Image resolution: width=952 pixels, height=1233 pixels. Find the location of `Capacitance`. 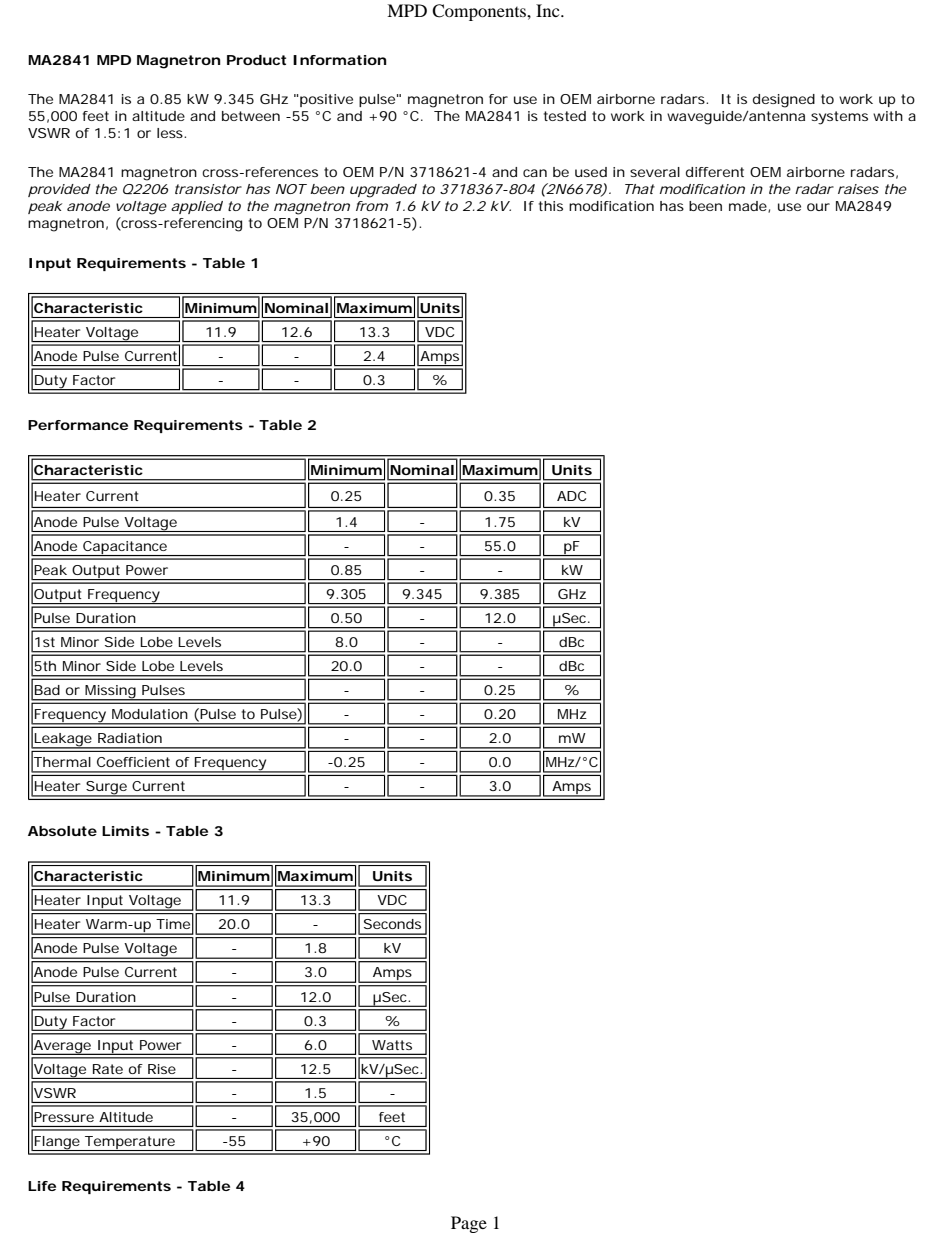

Capacitance is located at coordinates (124, 548).
